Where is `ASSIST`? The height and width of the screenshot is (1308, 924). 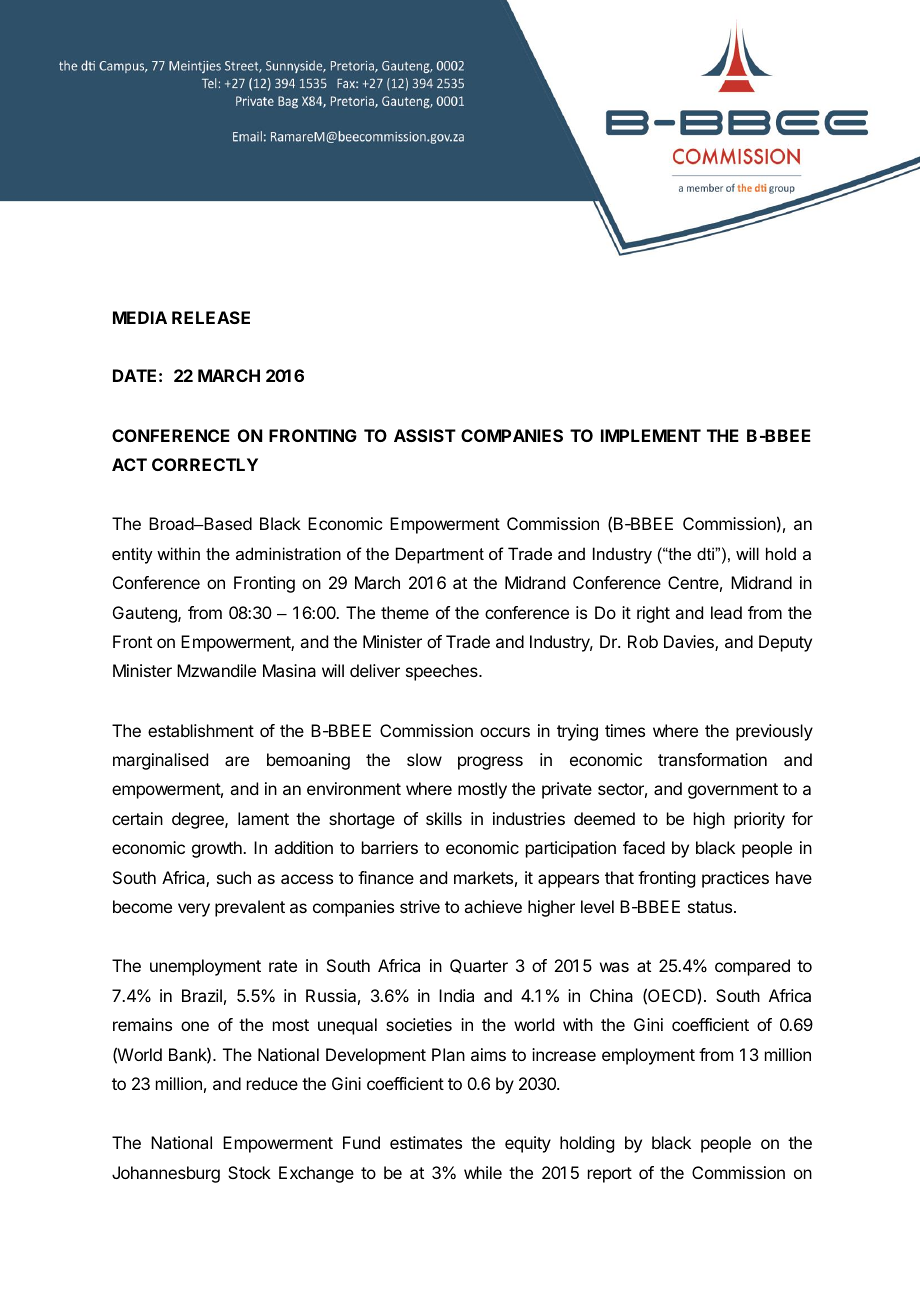 ASSIST is located at coordinates (425, 435).
